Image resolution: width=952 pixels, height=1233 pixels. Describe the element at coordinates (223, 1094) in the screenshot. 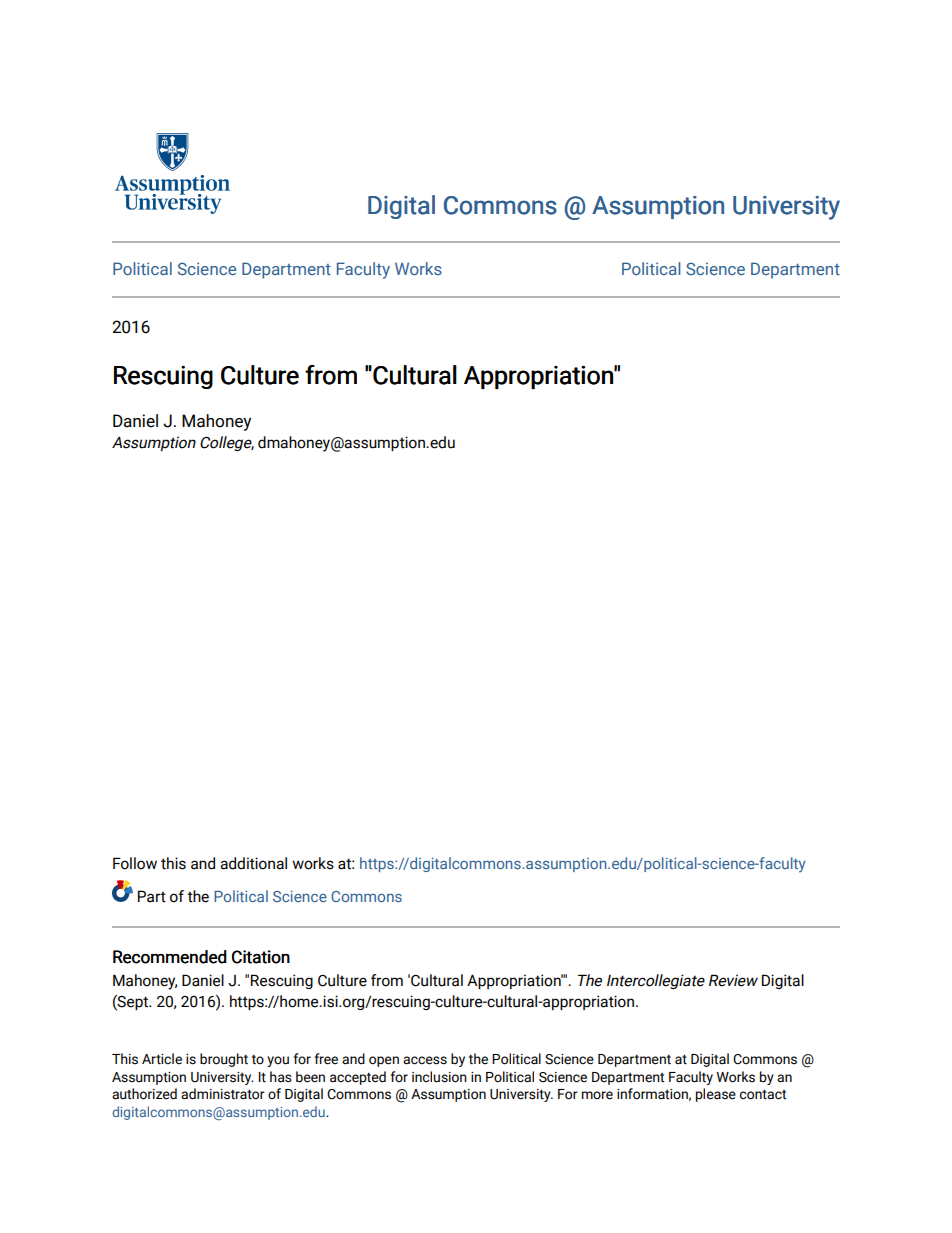

I see `administrator` at that location.
